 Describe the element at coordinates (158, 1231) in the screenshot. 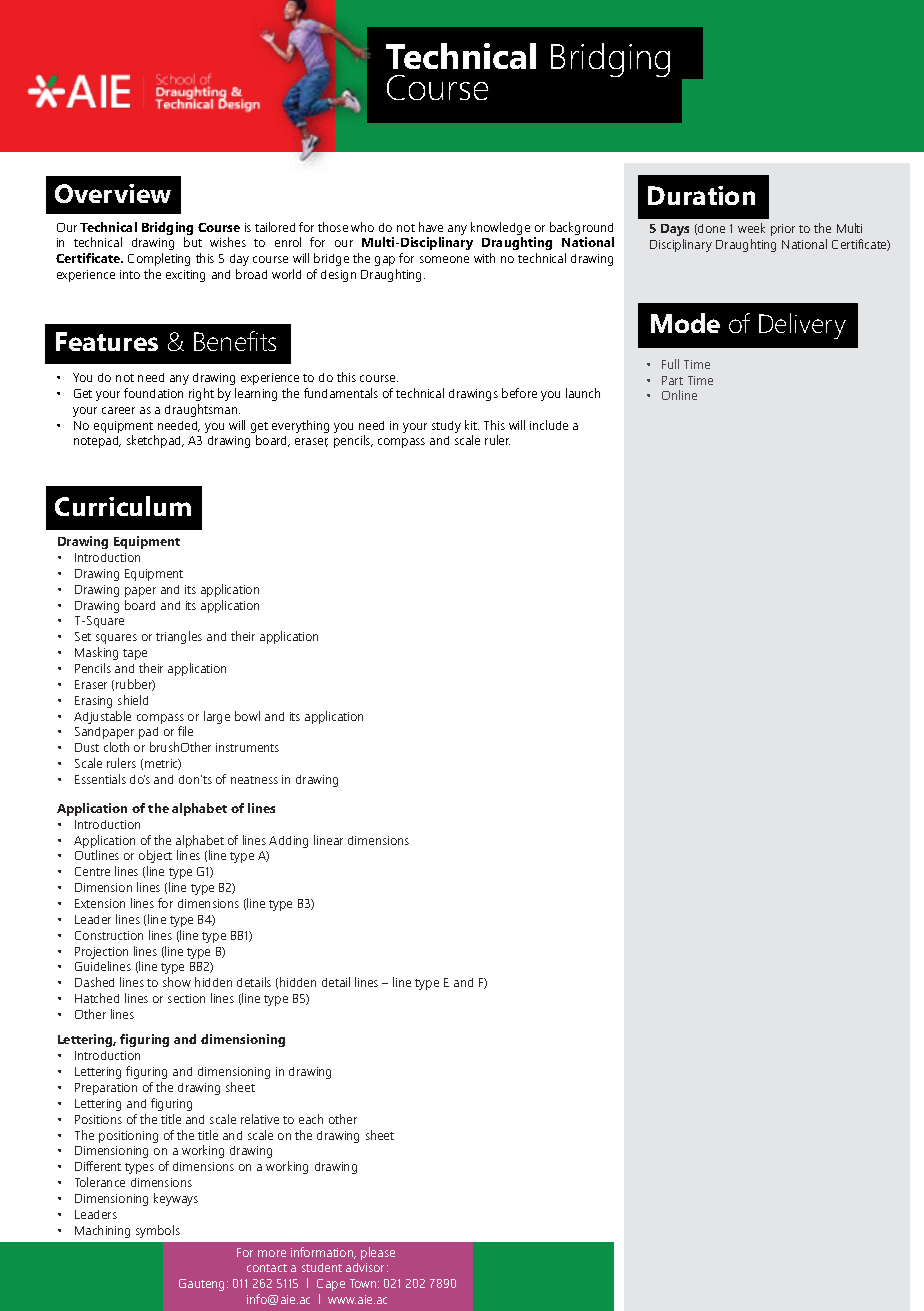

I see `symbols` at that location.
